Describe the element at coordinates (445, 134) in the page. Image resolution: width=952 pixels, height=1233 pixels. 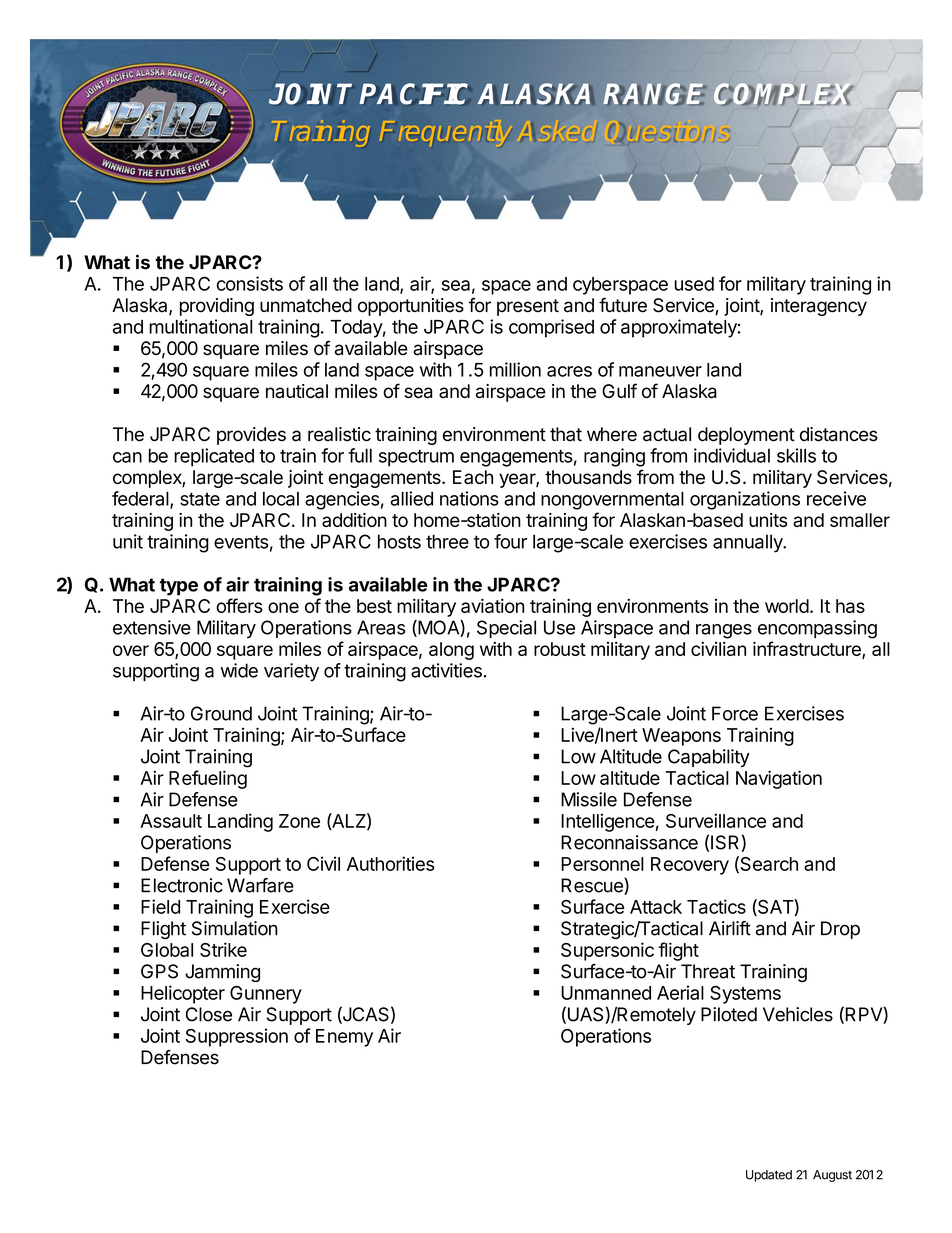
I see `Frequently` at that location.
